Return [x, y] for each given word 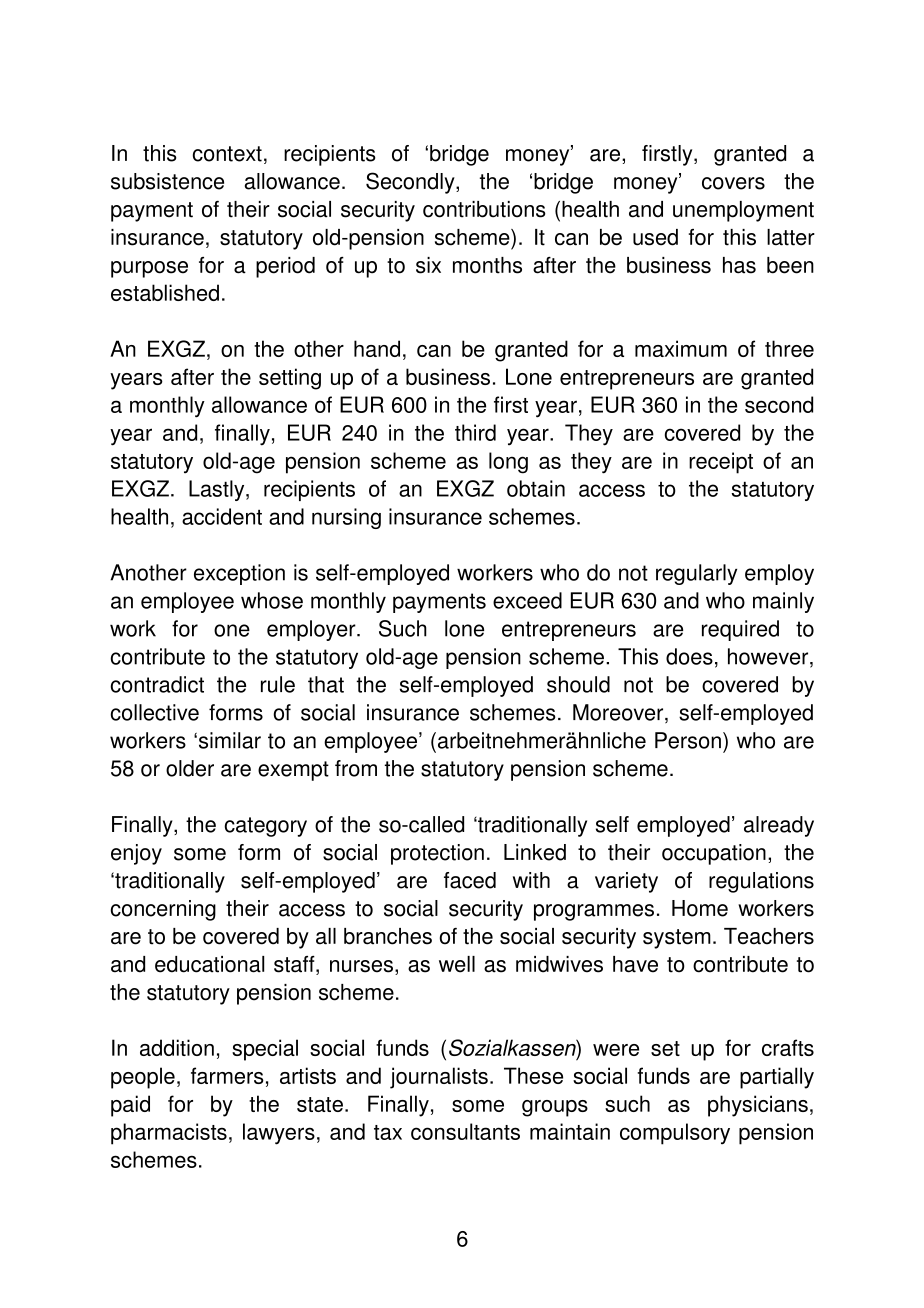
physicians [758, 1106]
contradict [157, 684]
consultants [465, 1131]
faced [470, 880]
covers [733, 183]
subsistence [167, 181]
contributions [484, 209]
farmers [227, 1075]
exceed [527, 600]
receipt [721, 463]
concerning [163, 910]
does [689, 656]
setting [290, 379]
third [475, 432]
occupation [714, 854]
